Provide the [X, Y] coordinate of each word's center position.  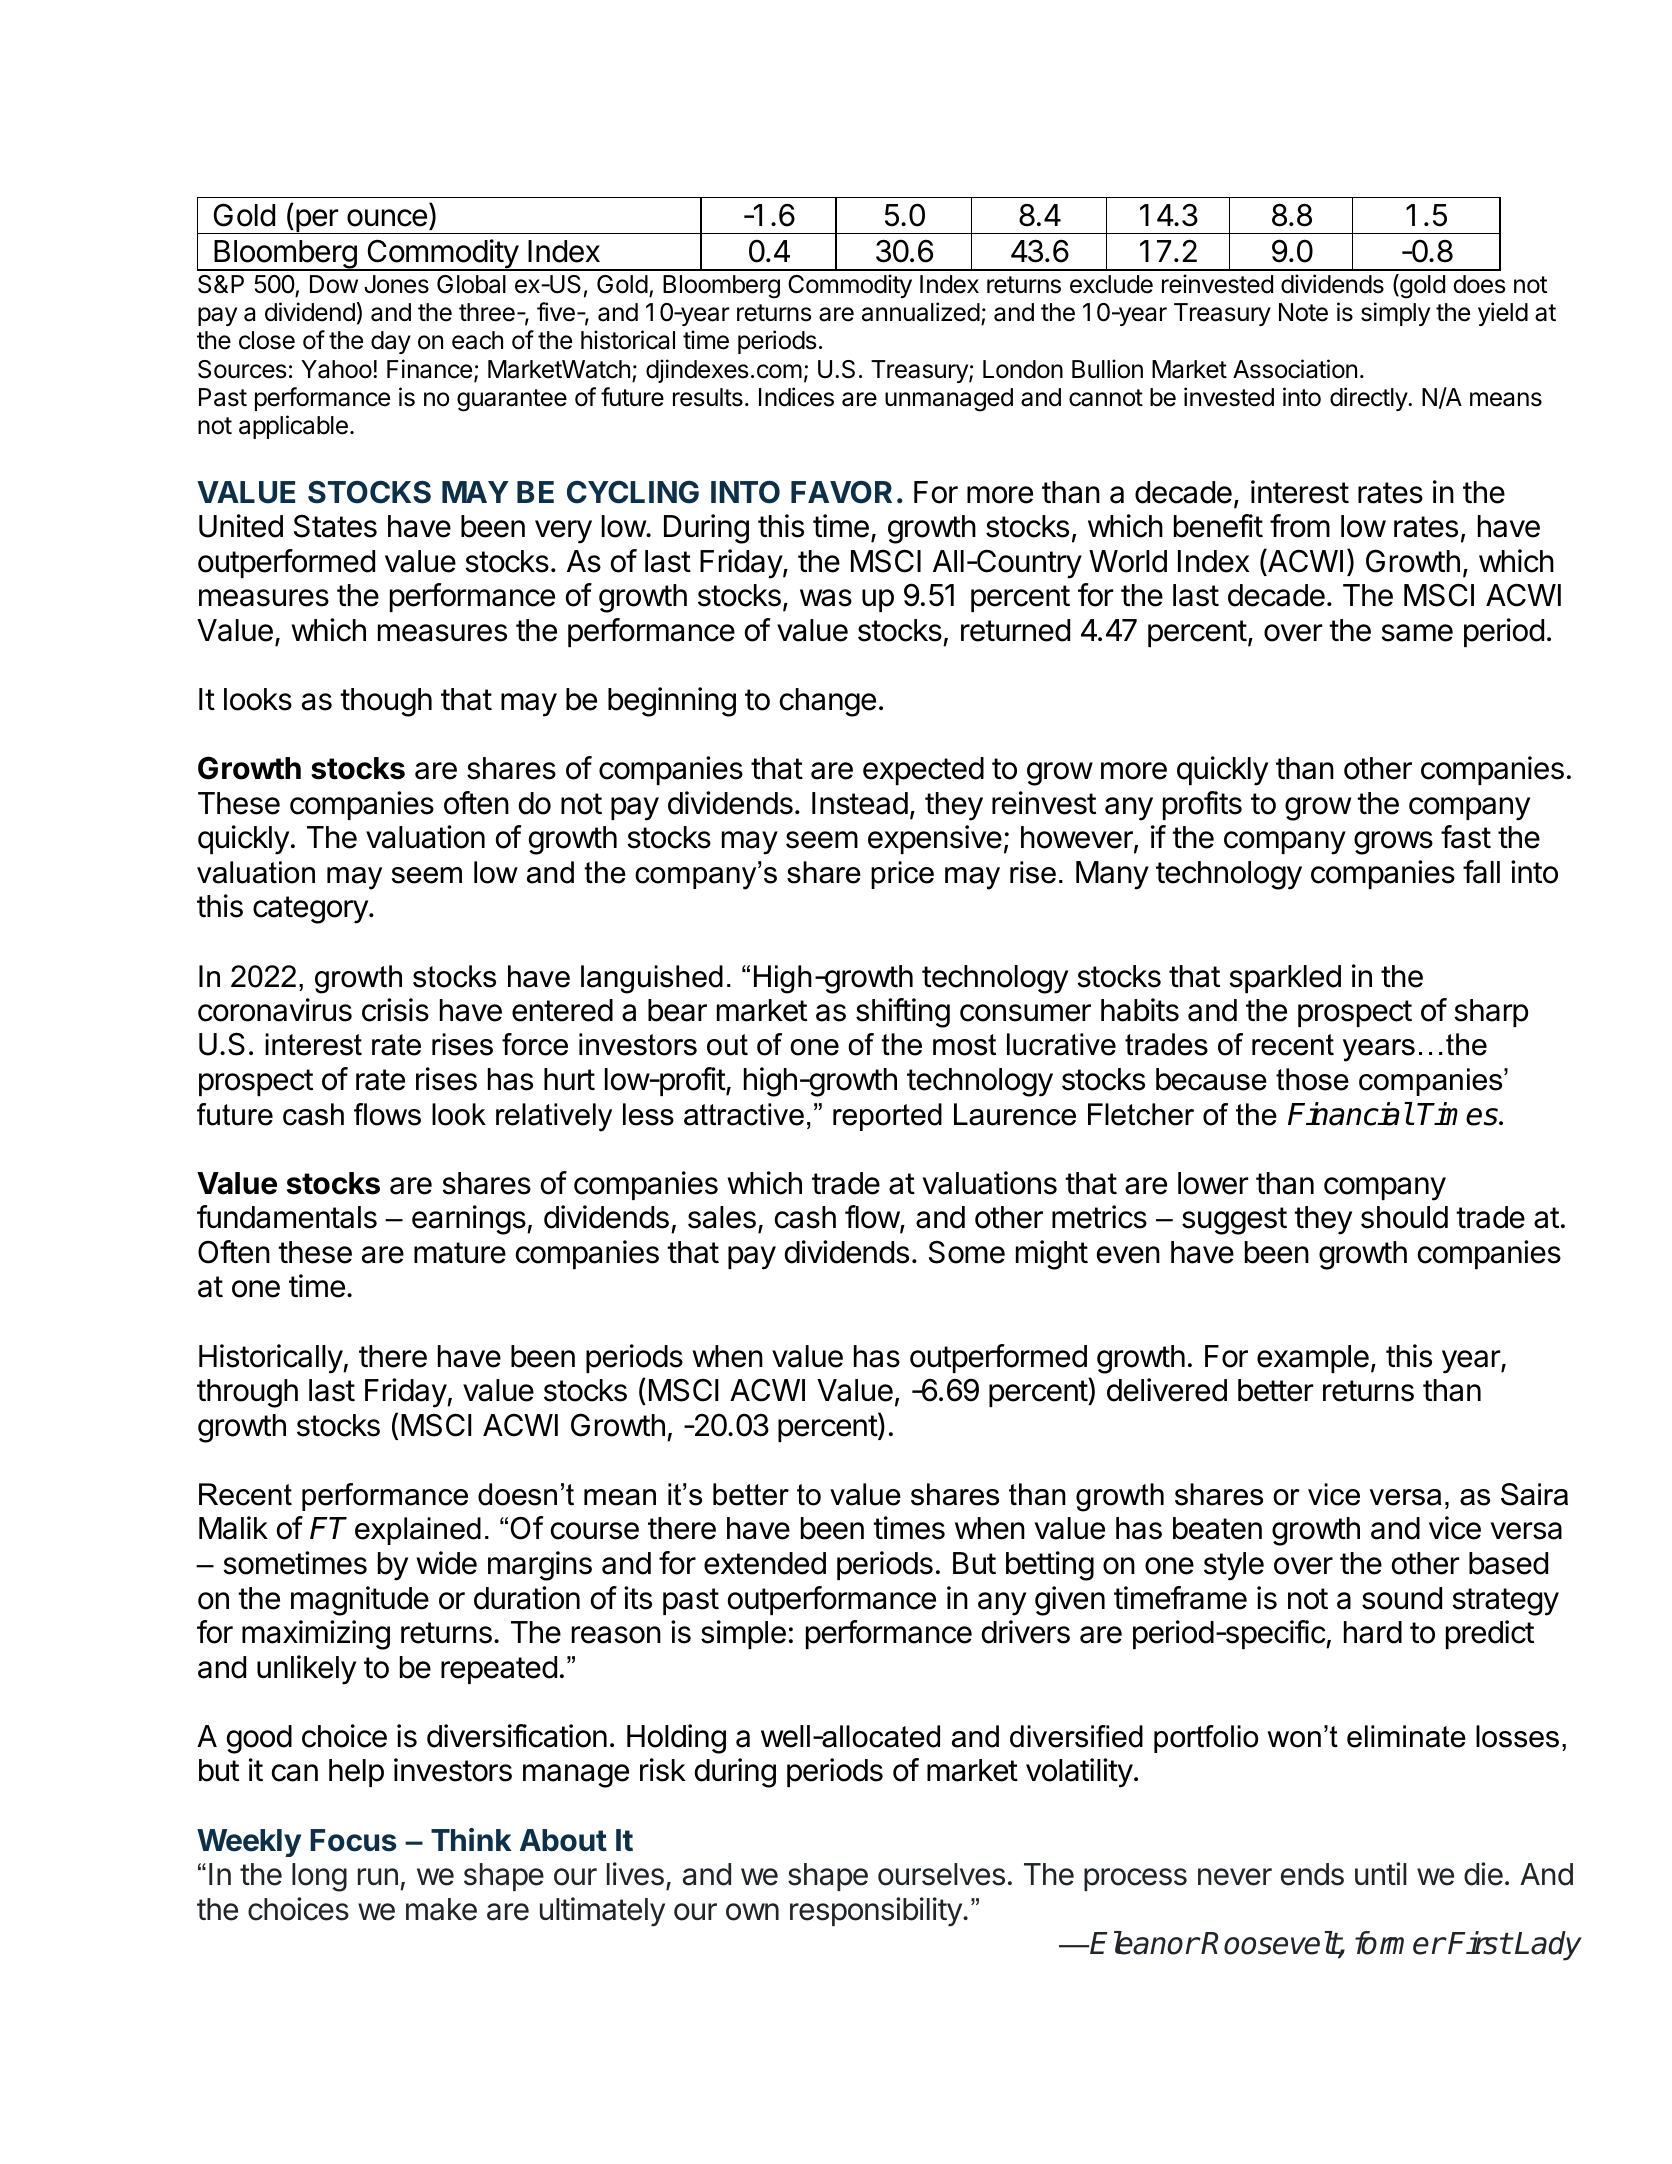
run [378, 1876]
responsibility [877, 1912]
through [247, 1393]
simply [1395, 314]
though [386, 702]
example [1313, 1359]
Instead [860, 803]
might [1052, 1255]
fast [1466, 837]
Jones [396, 284]
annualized [921, 312]
